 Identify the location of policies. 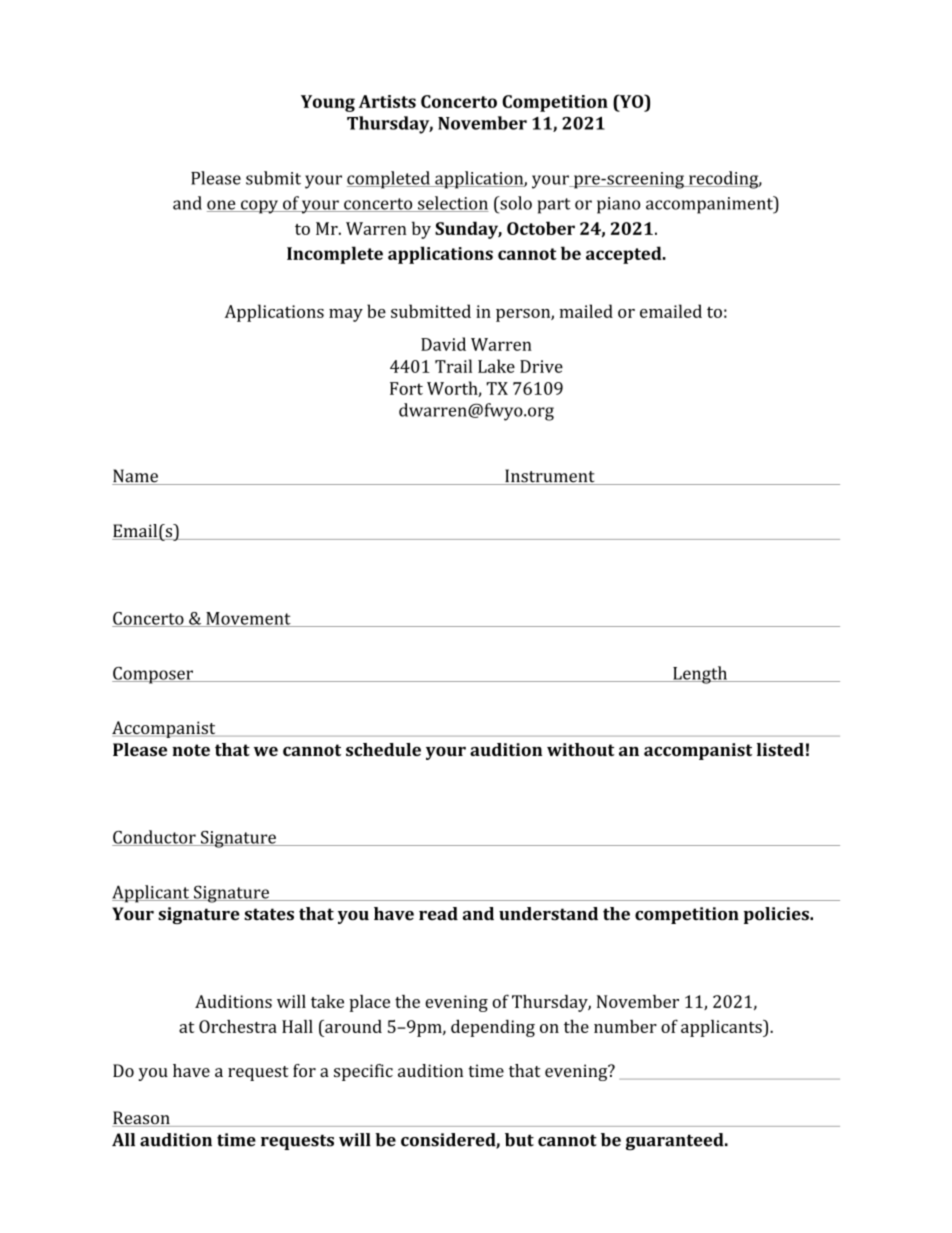
(777, 915).
